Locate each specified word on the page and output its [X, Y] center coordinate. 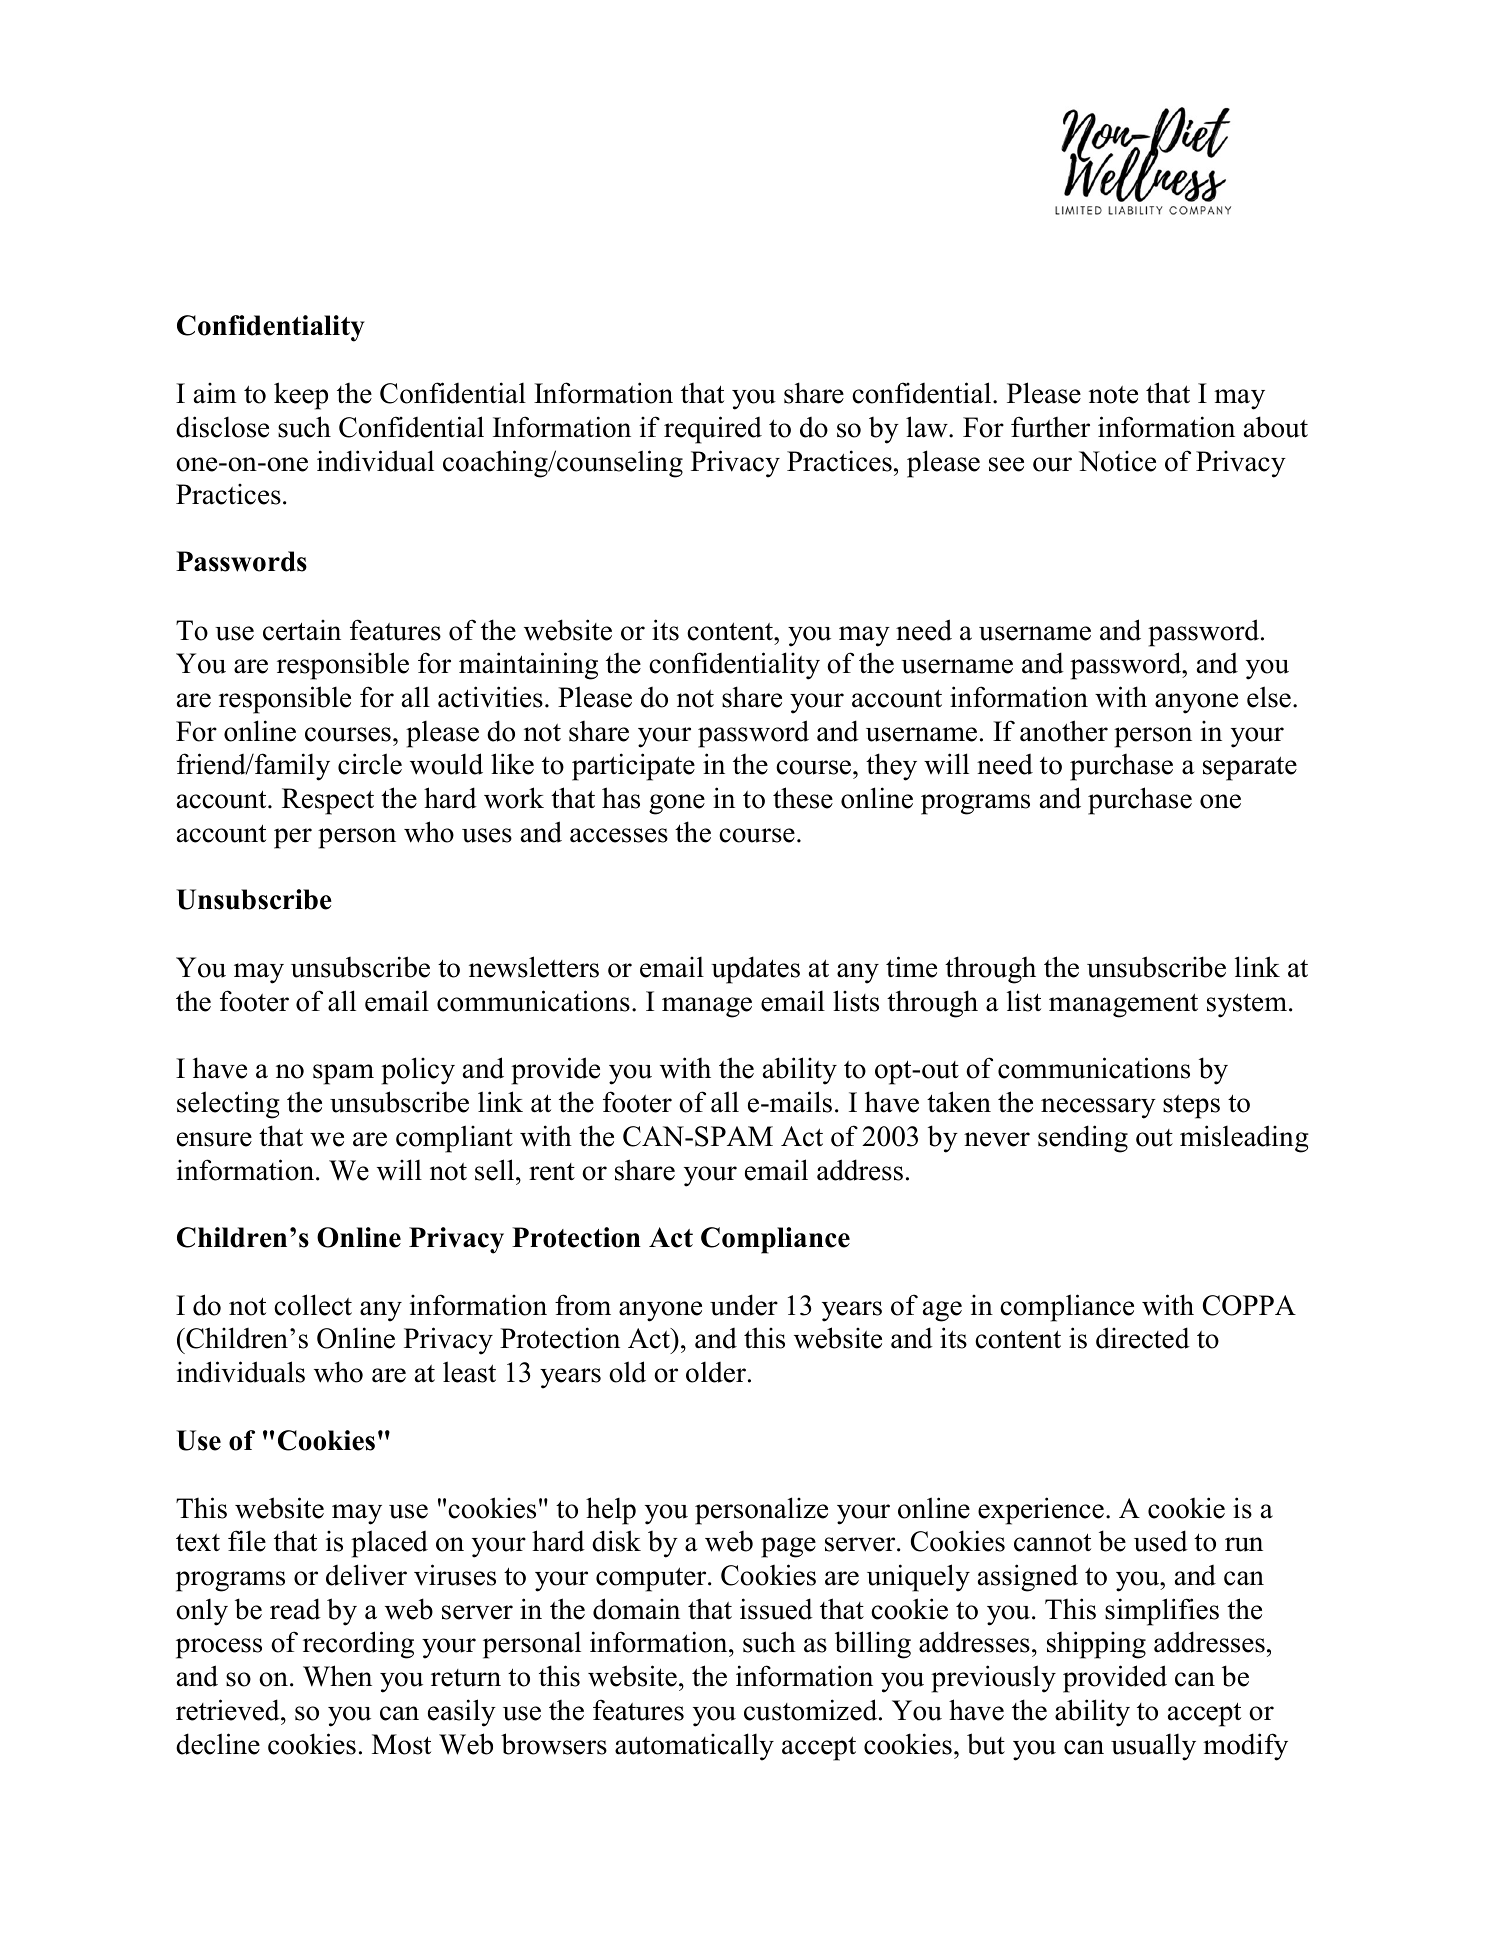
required [713, 430]
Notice [1117, 461]
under [744, 1305]
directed [1143, 1338]
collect [313, 1305]
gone [677, 804]
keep [301, 396]
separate [1250, 768]
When [337, 1676]
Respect [328, 801]
